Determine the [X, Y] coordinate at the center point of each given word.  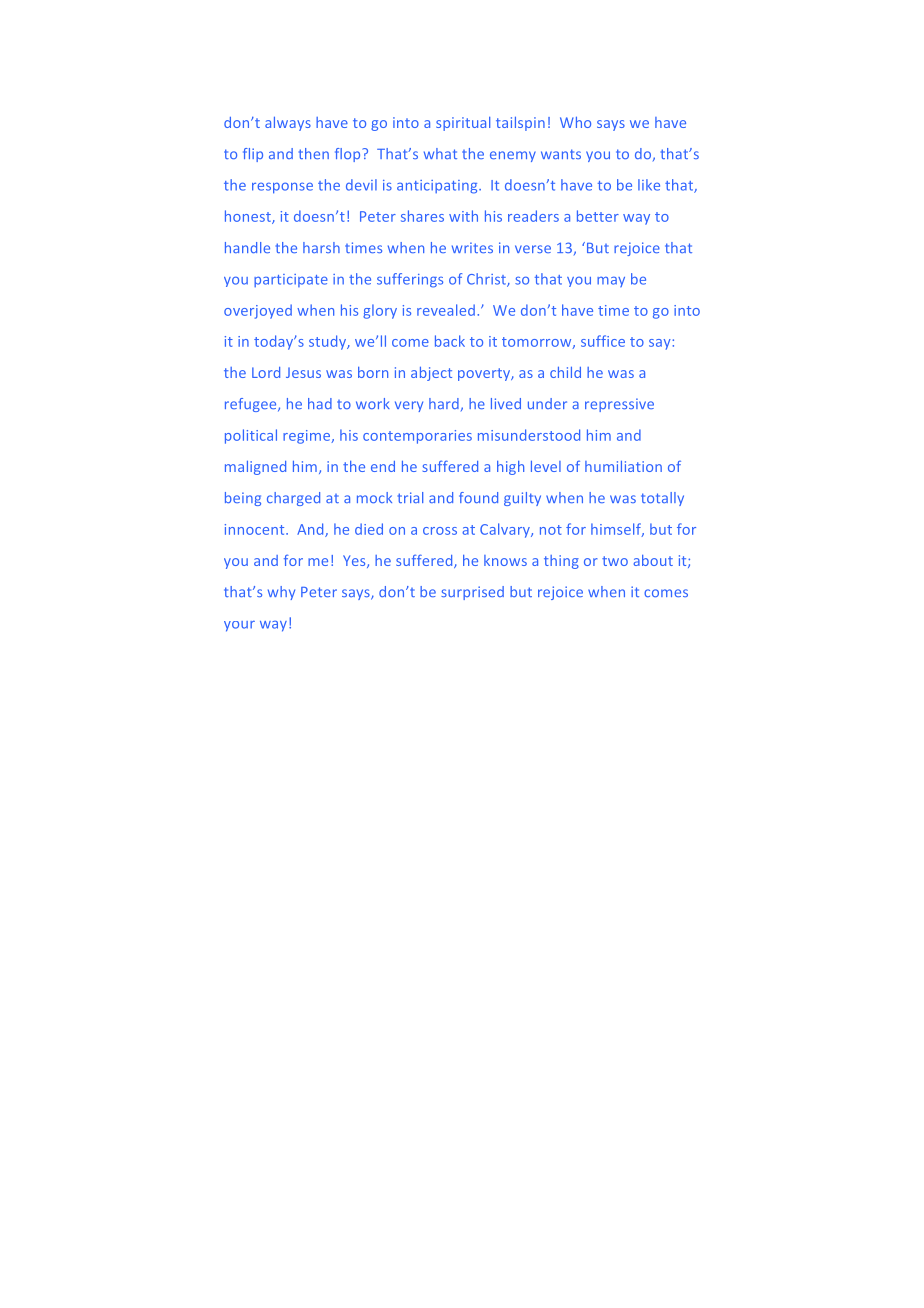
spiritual [463, 124]
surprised [472, 593]
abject [431, 374]
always [288, 124]
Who [575, 122]
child [565, 372]
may [611, 281]
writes [472, 247]
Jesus [303, 372]
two [615, 561]
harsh [321, 247]
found [478, 497]
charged [293, 499]
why [281, 593]
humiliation [623, 466]
